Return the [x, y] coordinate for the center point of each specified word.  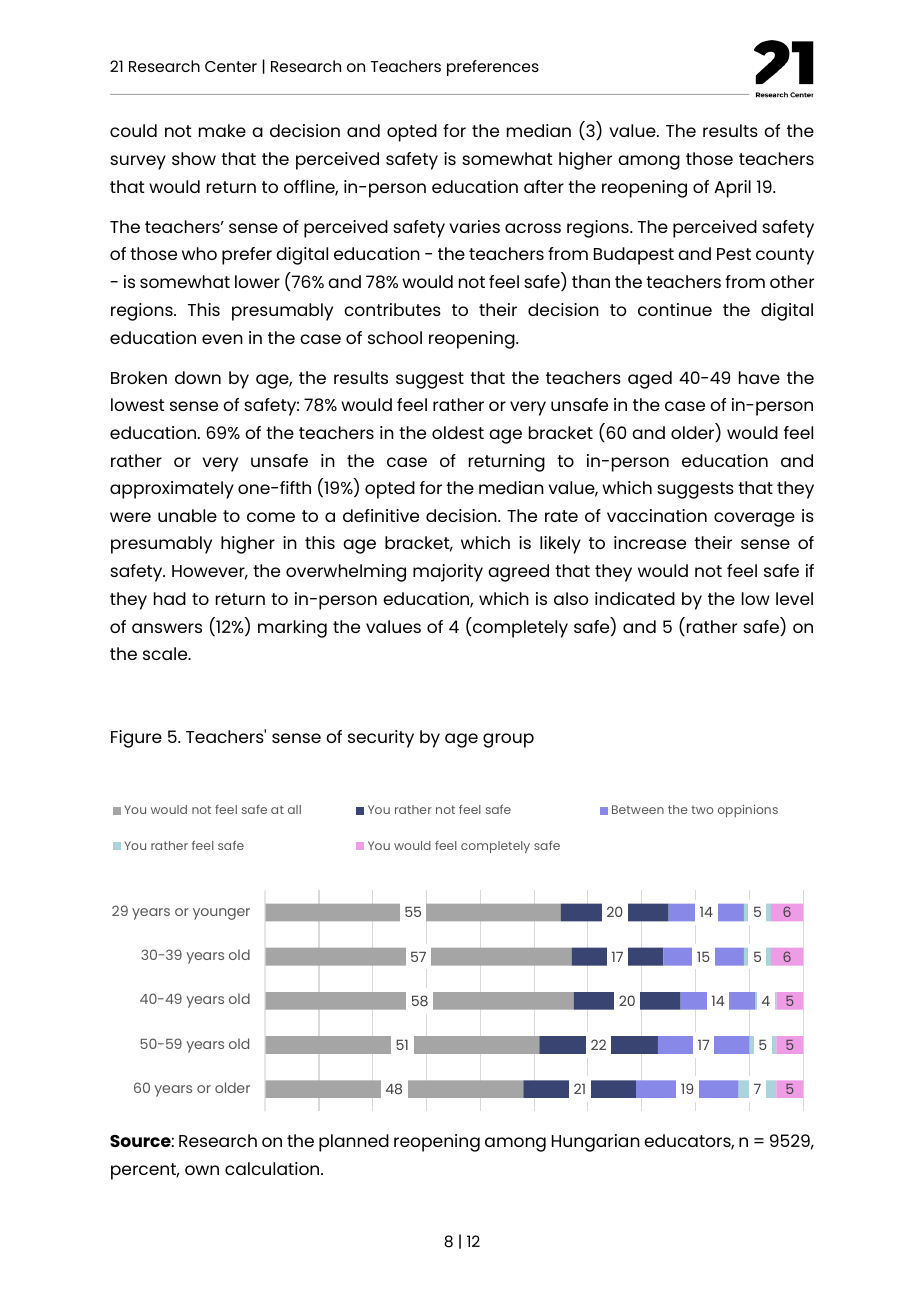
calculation [273, 1168]
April [732, 189]
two [702, 810]
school [395, 337]
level [794, 598]
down [198, 377]
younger [221, 914]
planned [354, 1143]
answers [167, 628]
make [222, 130]
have [759, 377]
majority [448, 573]
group [508, 740]
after [544, 186]
